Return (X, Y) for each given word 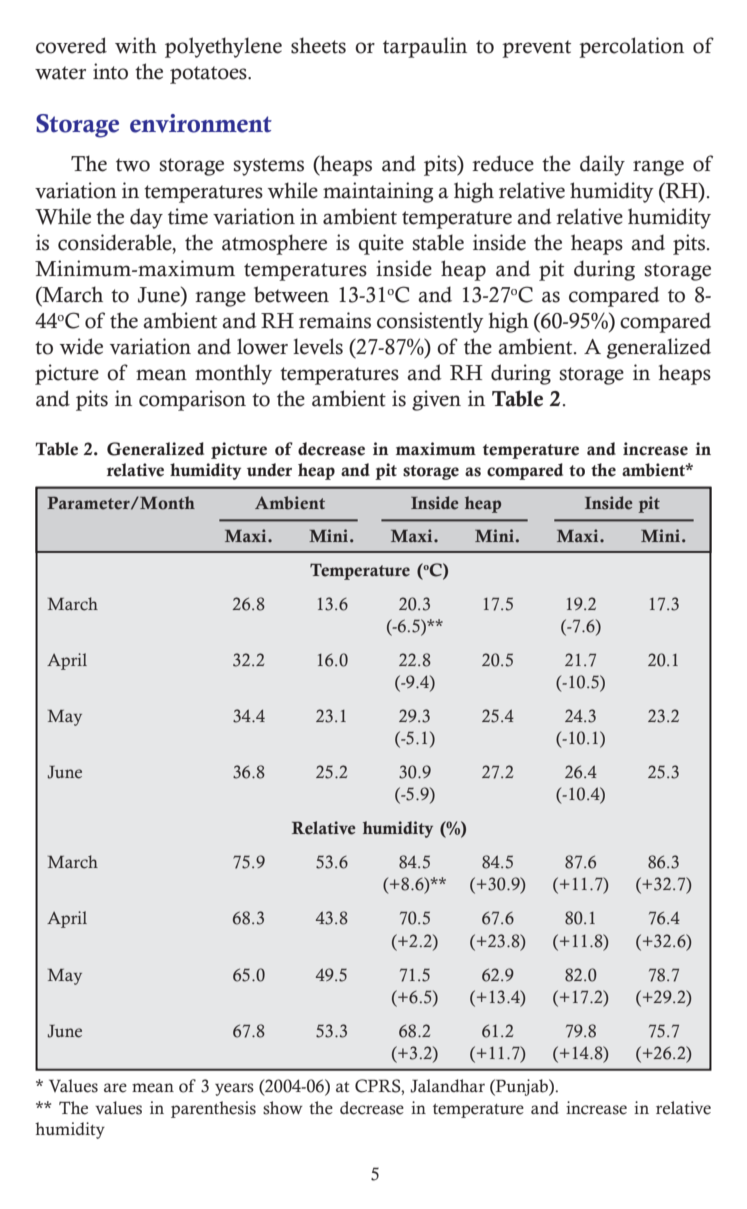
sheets (318, 45)
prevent (536, 49)
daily (602, 165)
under (269, 470)
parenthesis (213, 1109)
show (283, 1108)
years (234, 1089)
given (436, 400)
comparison (192, 400)
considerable (116, 242)
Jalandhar (447, 1086)
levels (318, 346)
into (110, 71)
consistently (430, 322)
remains (335, 320)
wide (81, 346)
